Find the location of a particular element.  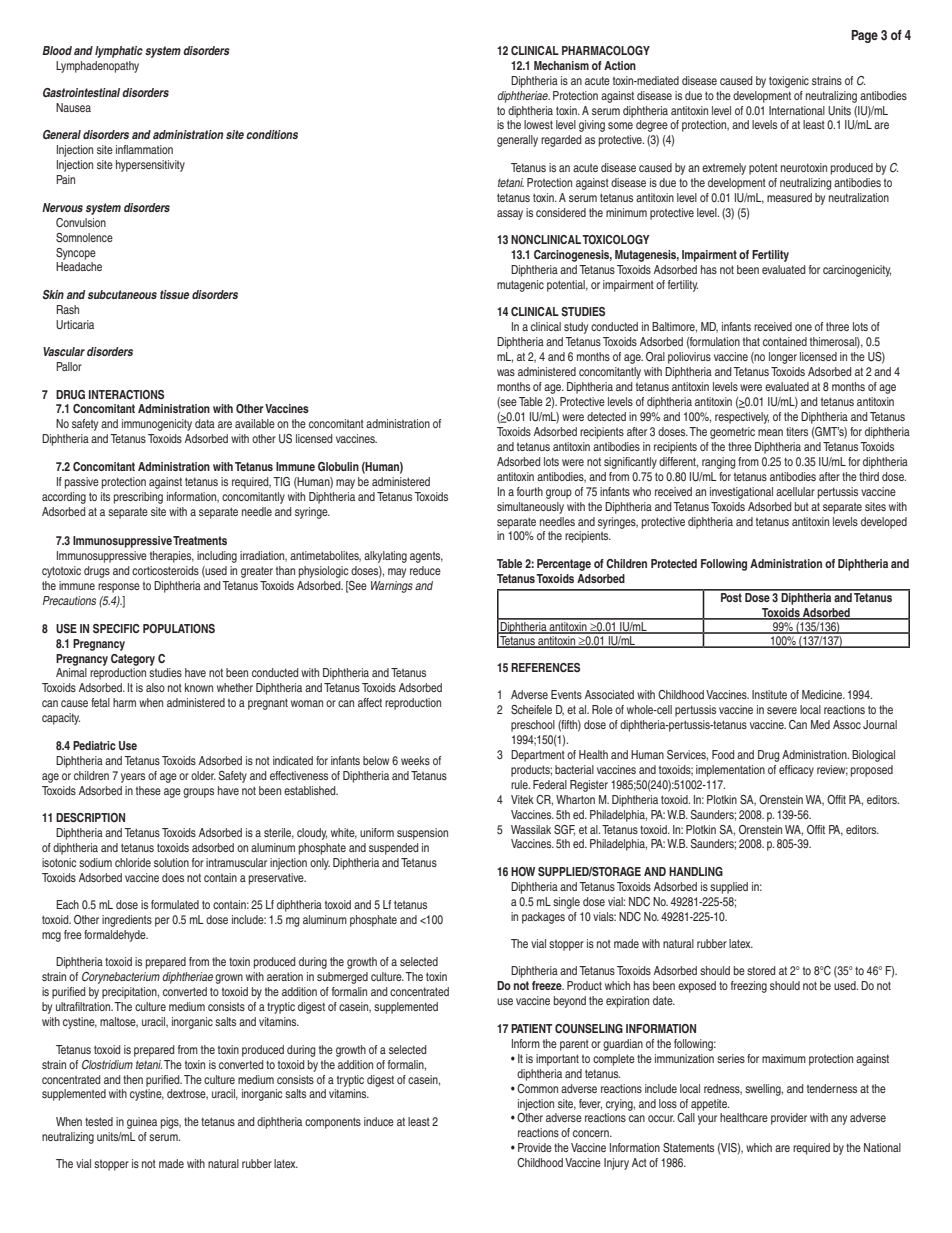

Post is located at coordinates (731, 596).
